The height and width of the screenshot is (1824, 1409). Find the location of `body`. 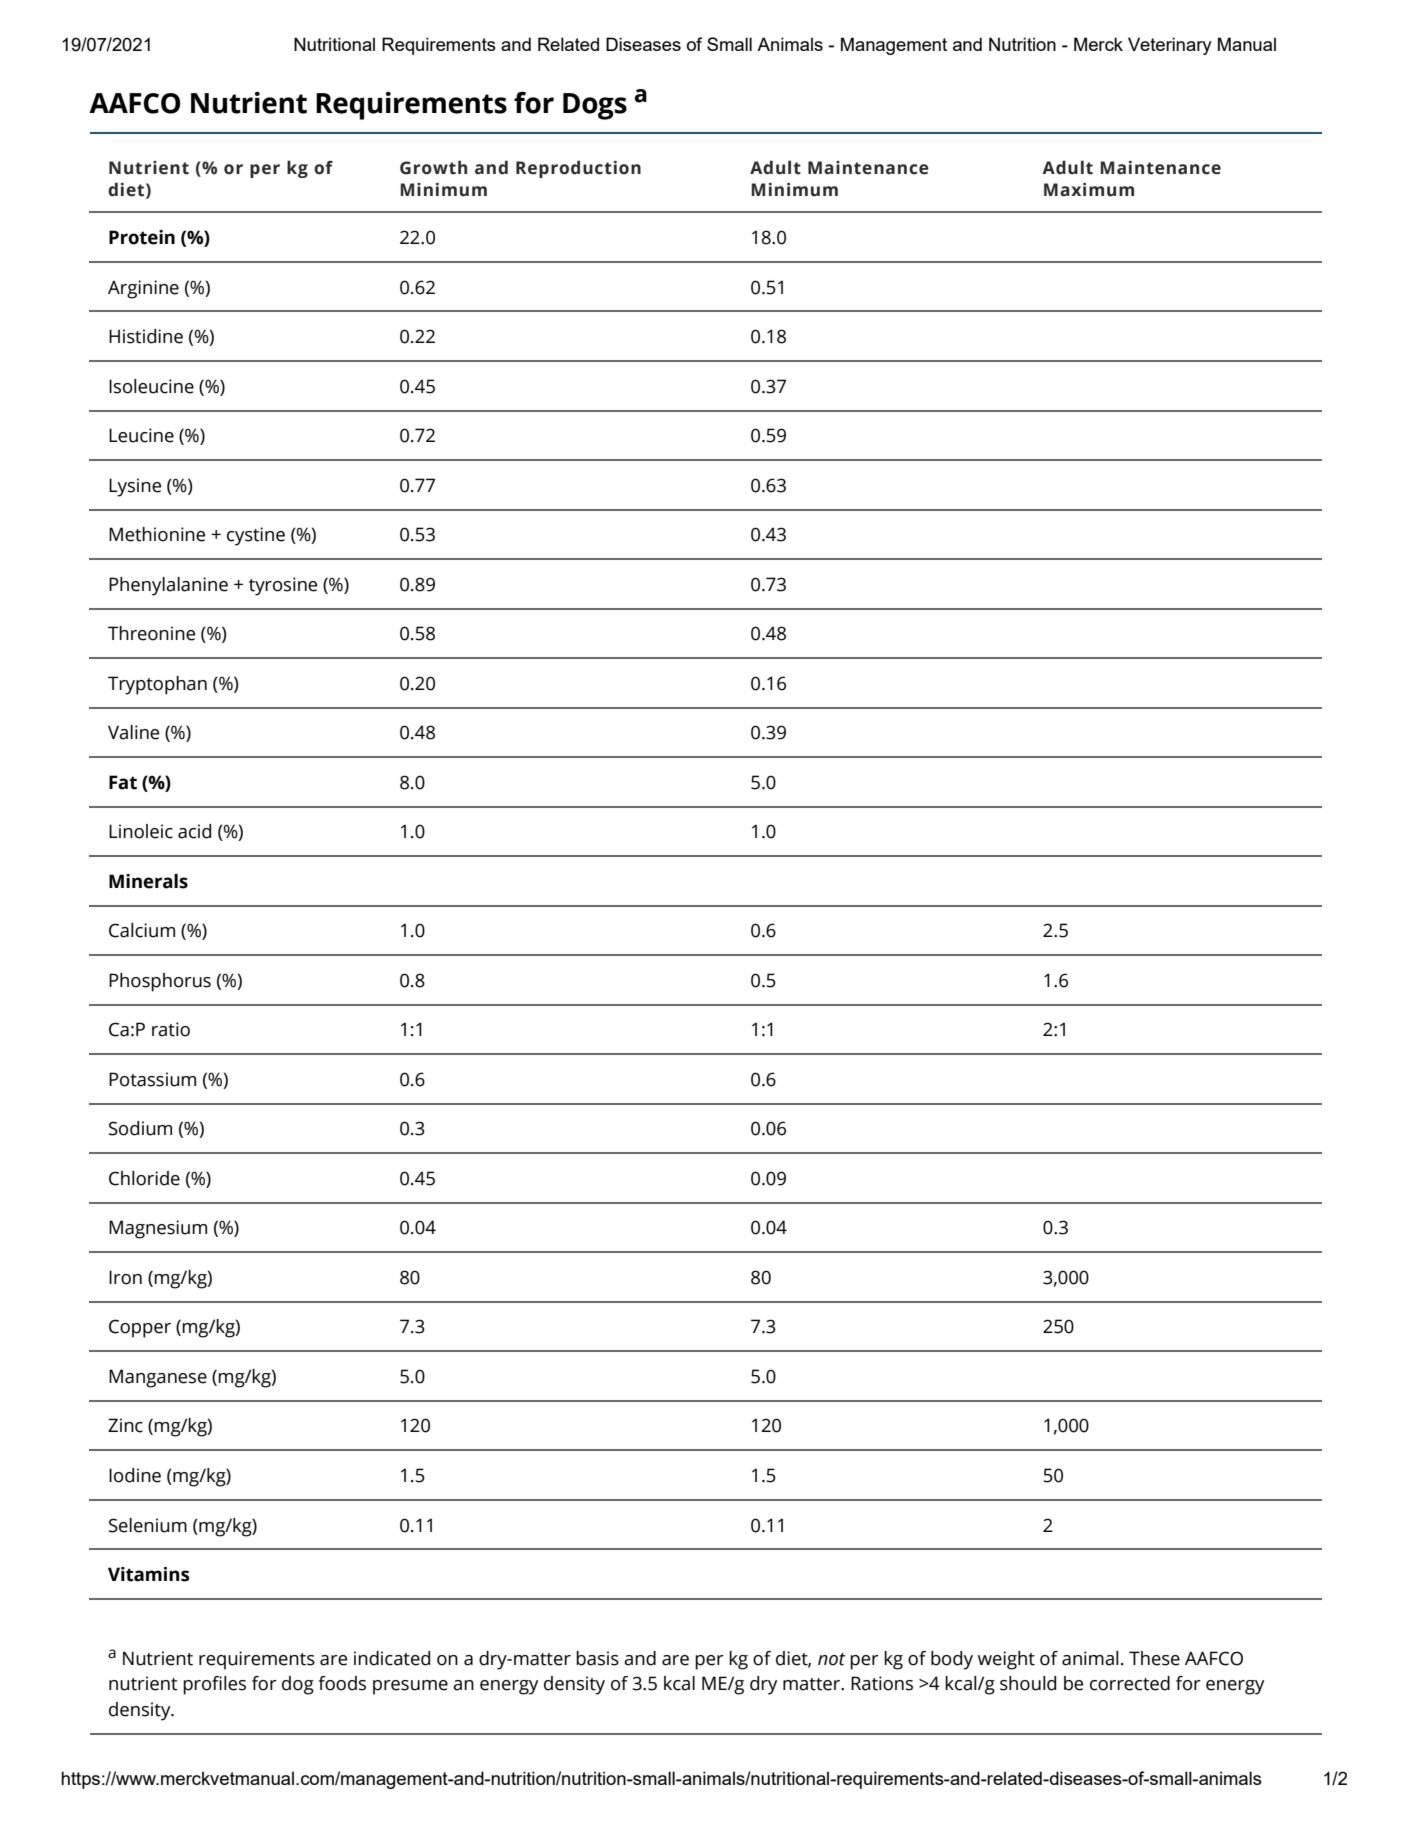

body is located at coordinates (952, 1660).
